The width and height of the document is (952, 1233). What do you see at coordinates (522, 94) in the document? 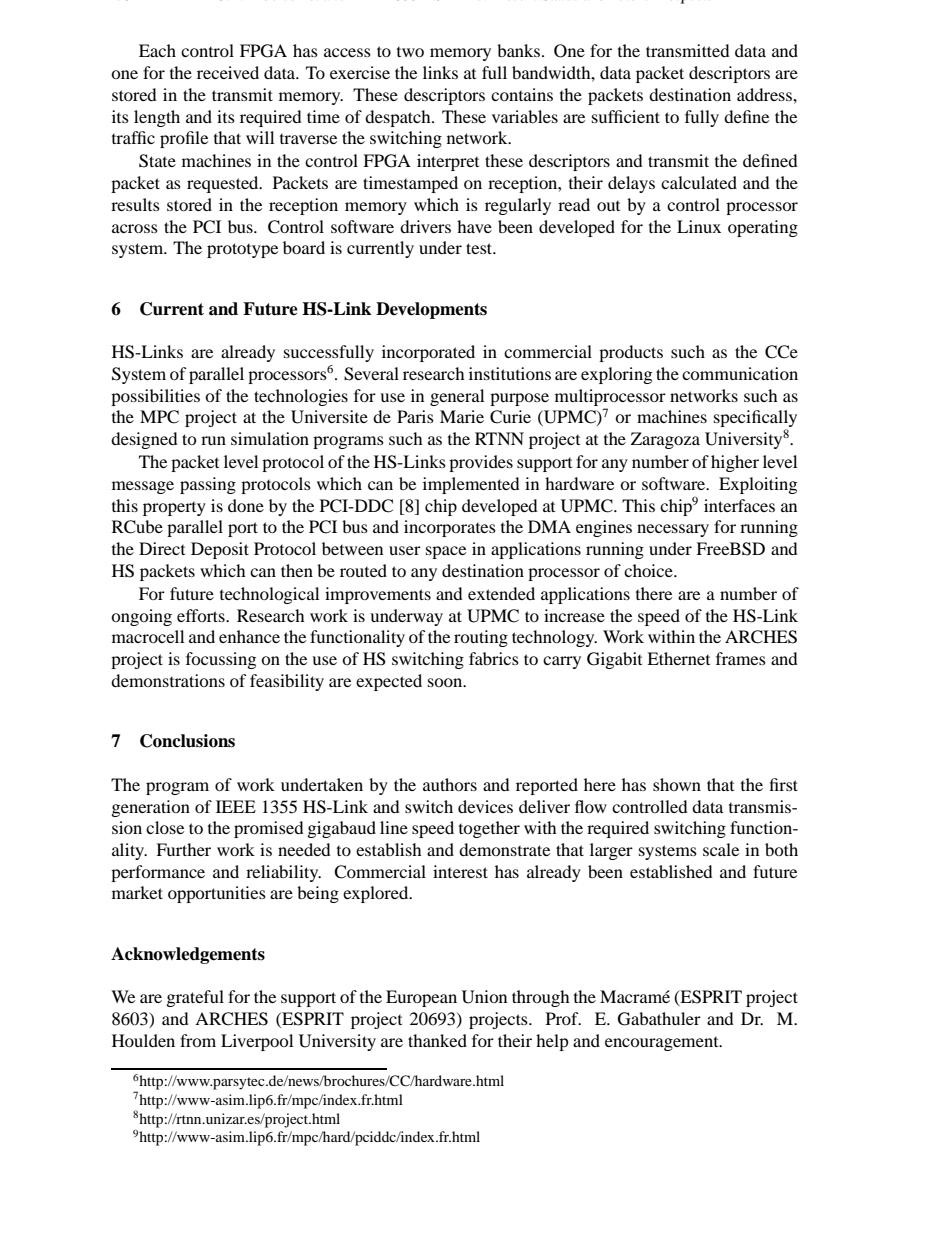
I see `contains` at bounding box center [522, 94].
